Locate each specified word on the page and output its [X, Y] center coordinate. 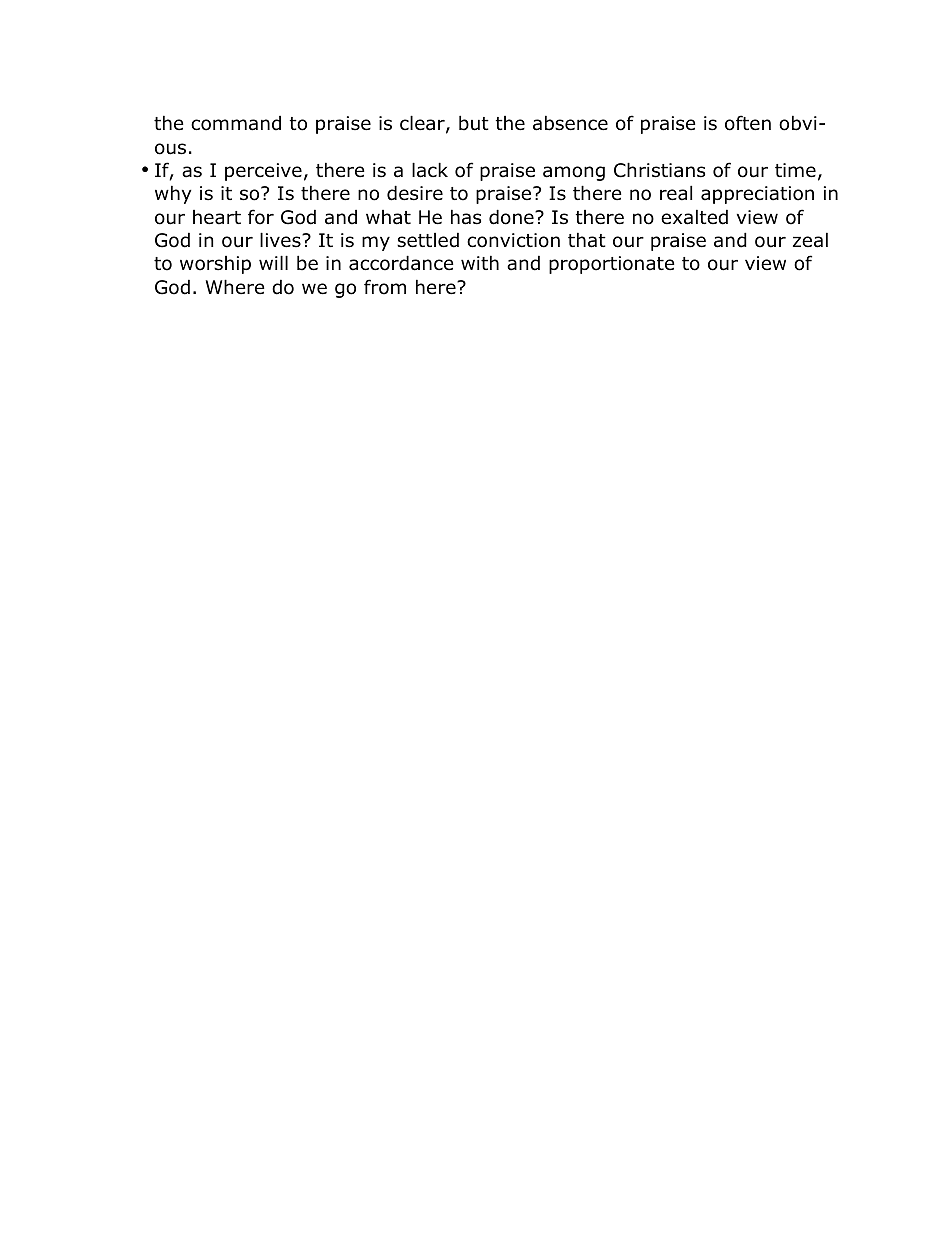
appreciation [757, 195]
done [512, 217]
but [474, 123]
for [261, 217]
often [748, 123]
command [236, 123]
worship [215, 265]
